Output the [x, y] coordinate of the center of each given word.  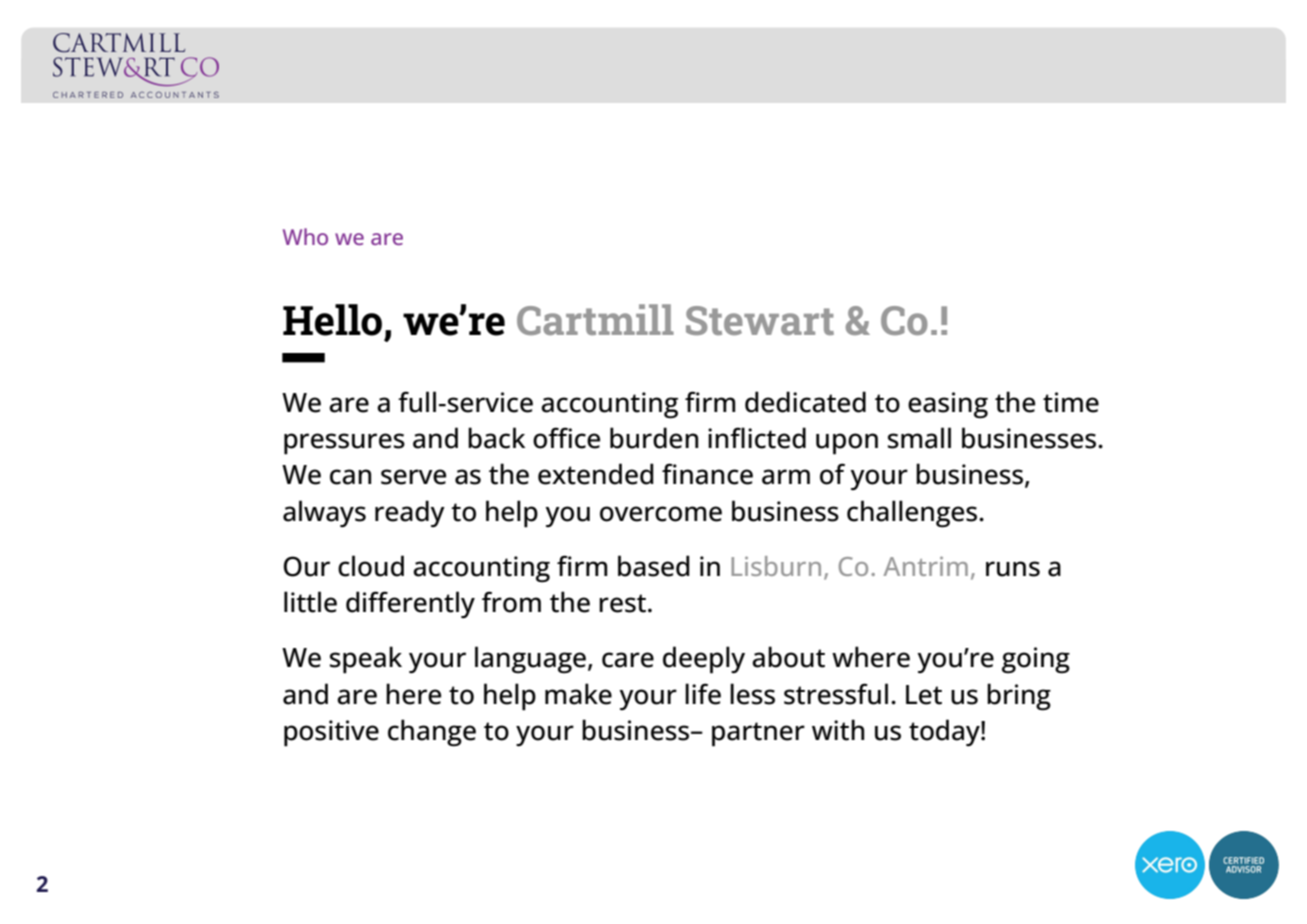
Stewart [760, 320]
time [1071, 402]
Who [305, 236]
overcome [661, 514]
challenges [913, 514]
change [432, 733]
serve [413, 477]
